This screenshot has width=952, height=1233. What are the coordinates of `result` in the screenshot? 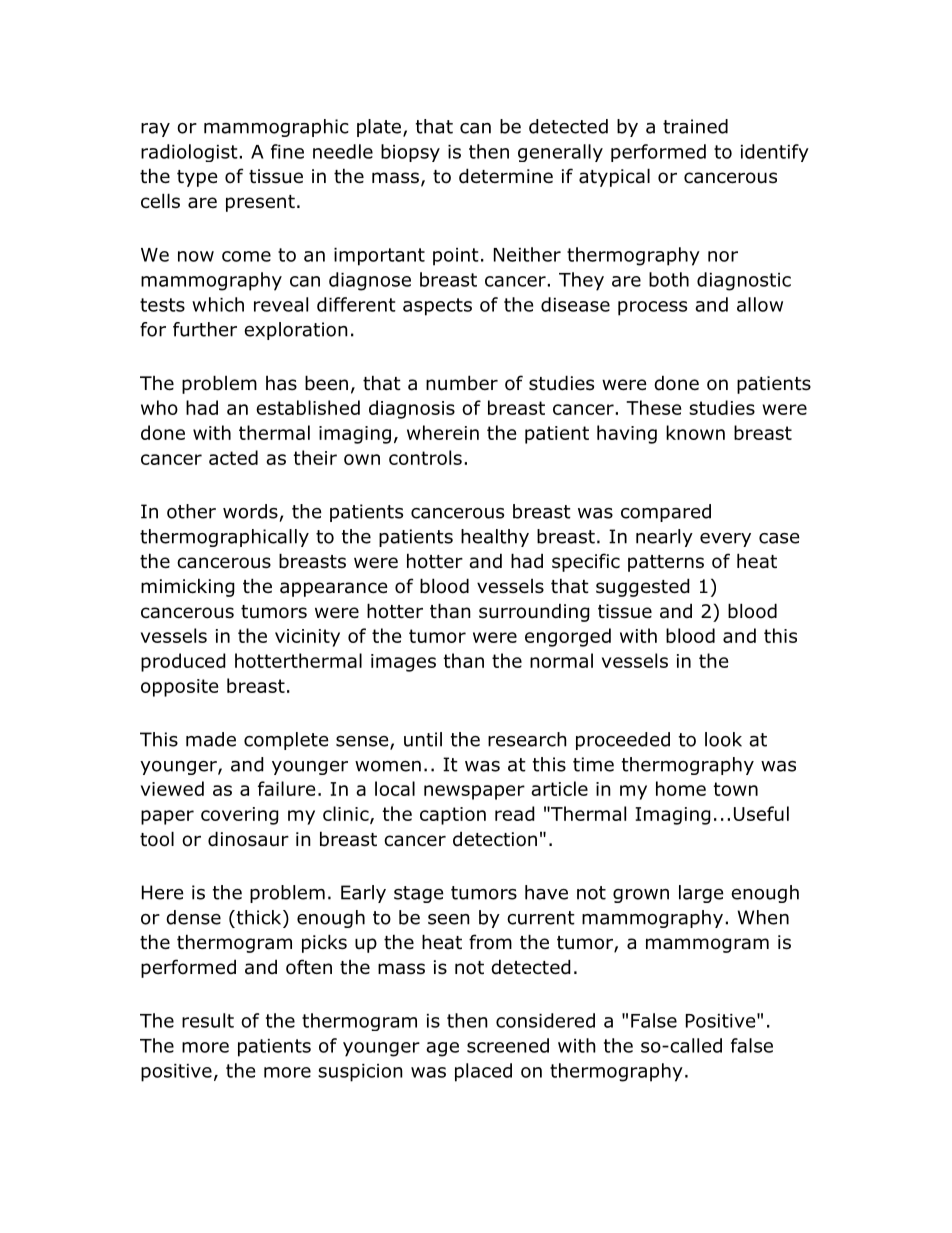 It's located at (208, 1020).
